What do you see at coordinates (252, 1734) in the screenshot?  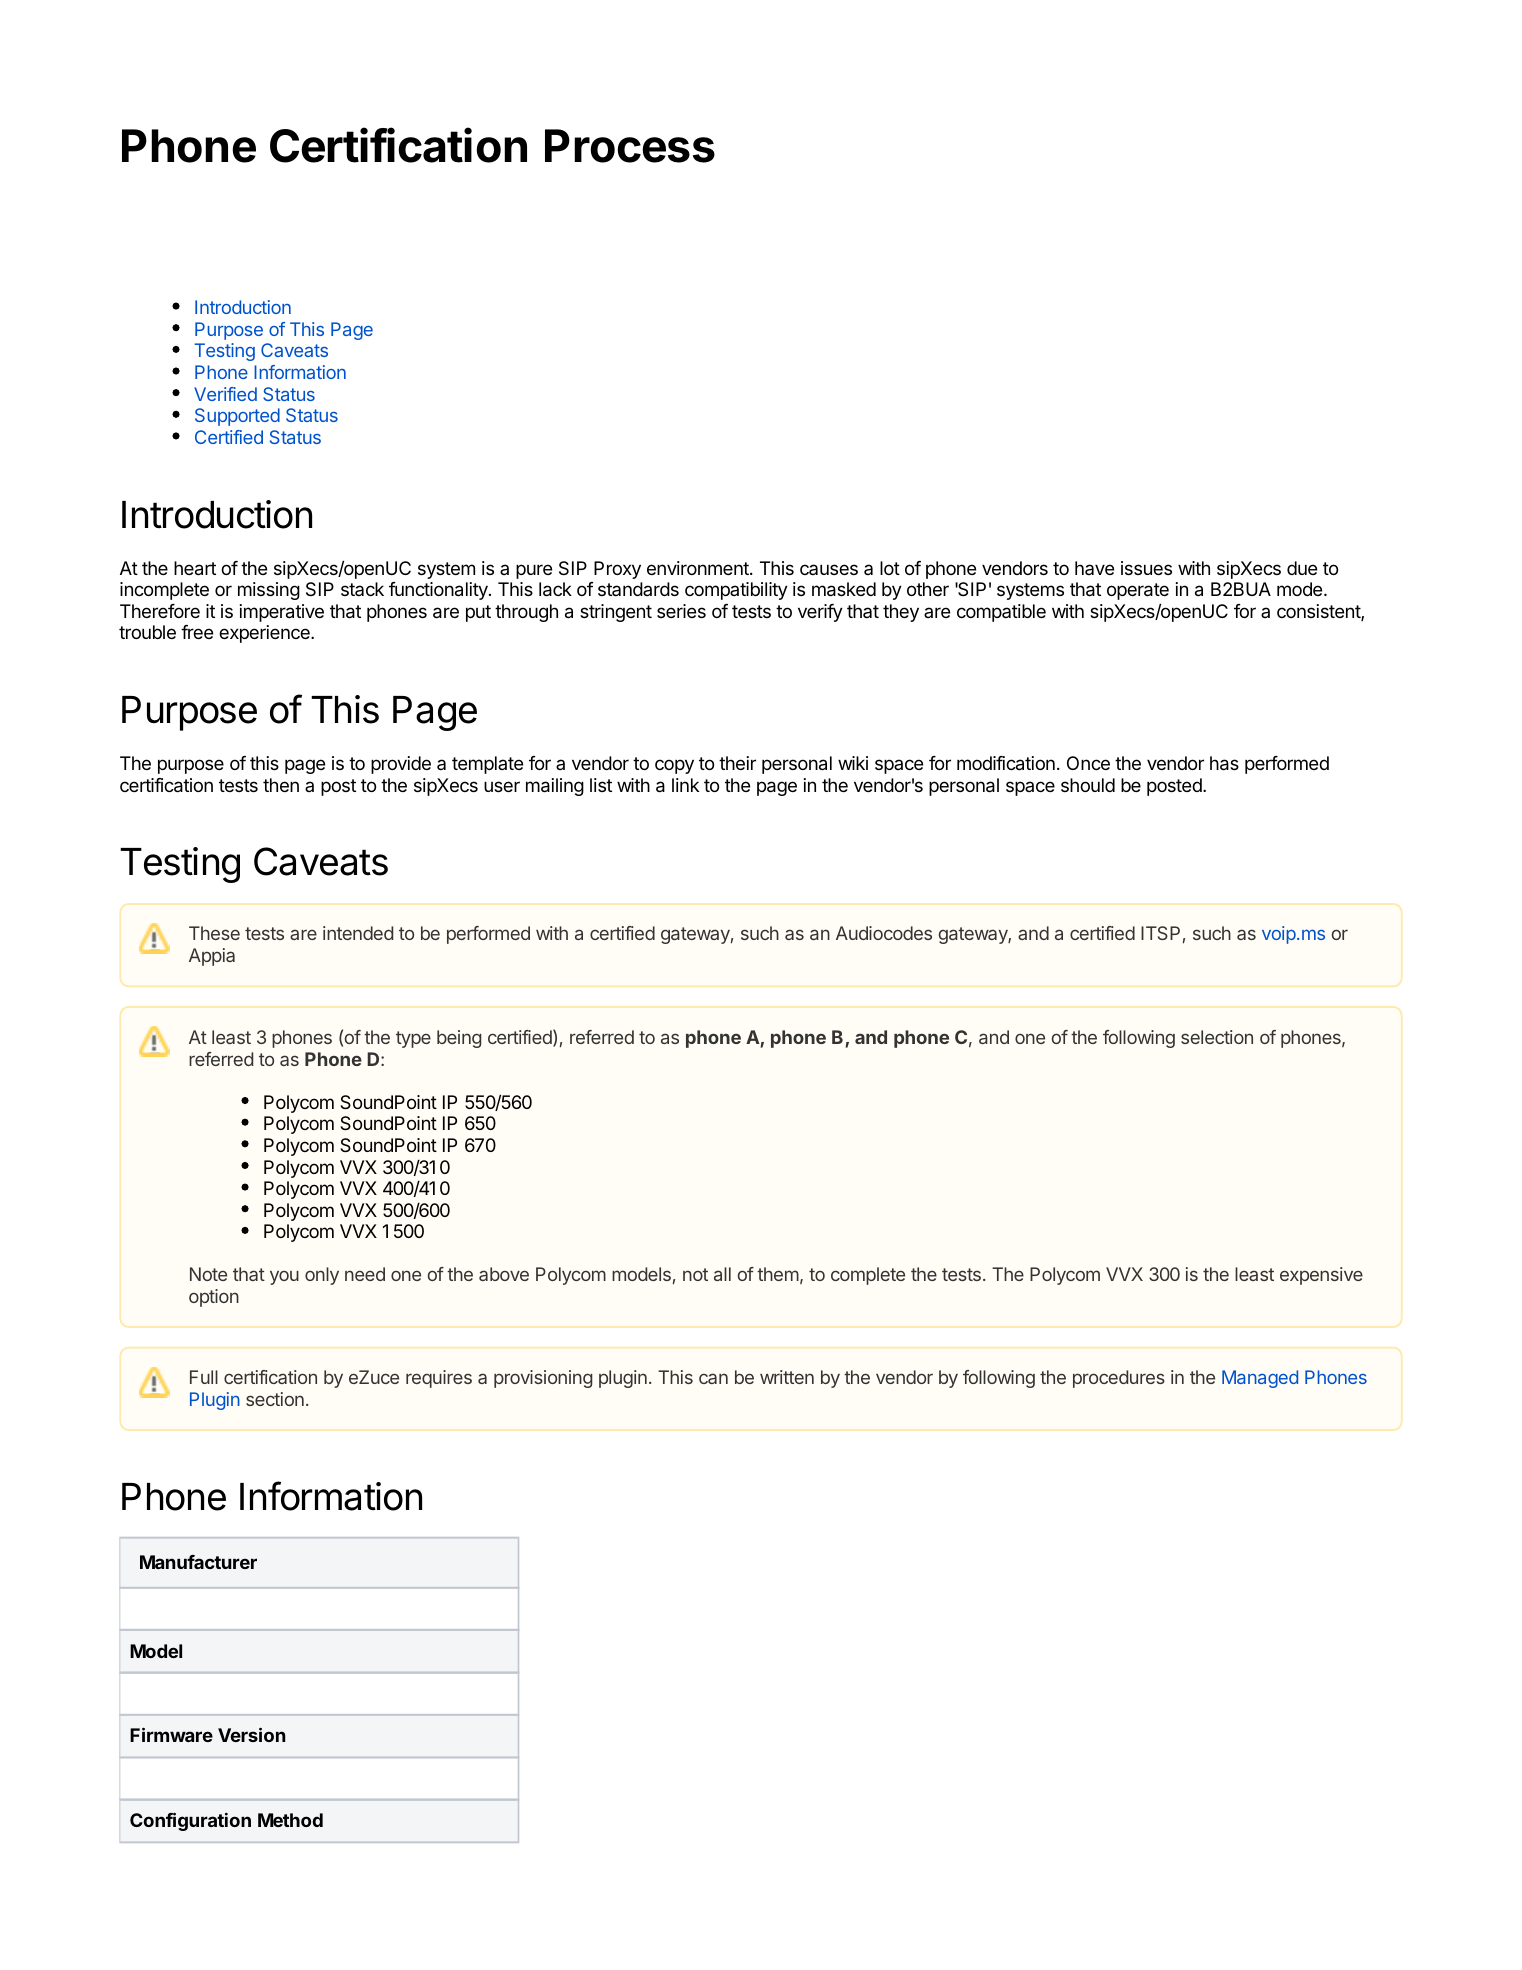 I see `Version` at bounding box center [252, 1734].
